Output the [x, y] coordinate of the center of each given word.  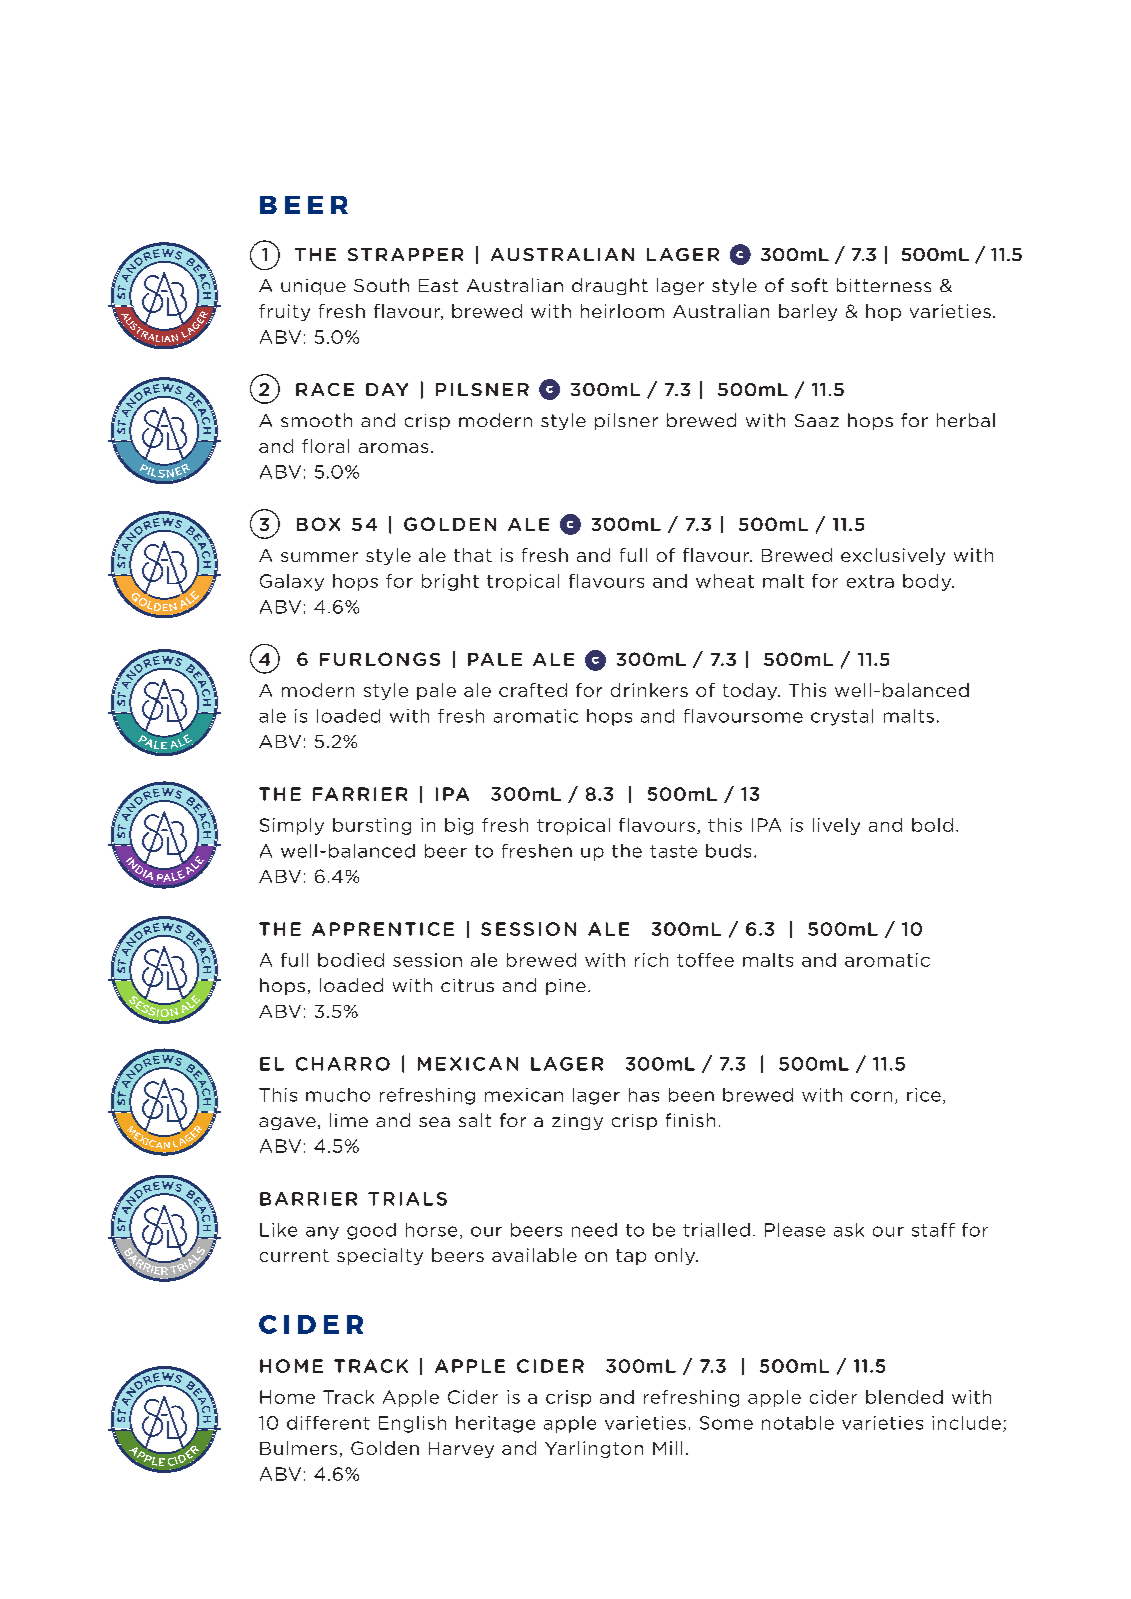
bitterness [884, 285]
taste [673, 851]
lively [836, 826]
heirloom [622, 311]
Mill [667, 1448]
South [381, 285]
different [328, 1423]
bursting [372, 826]
